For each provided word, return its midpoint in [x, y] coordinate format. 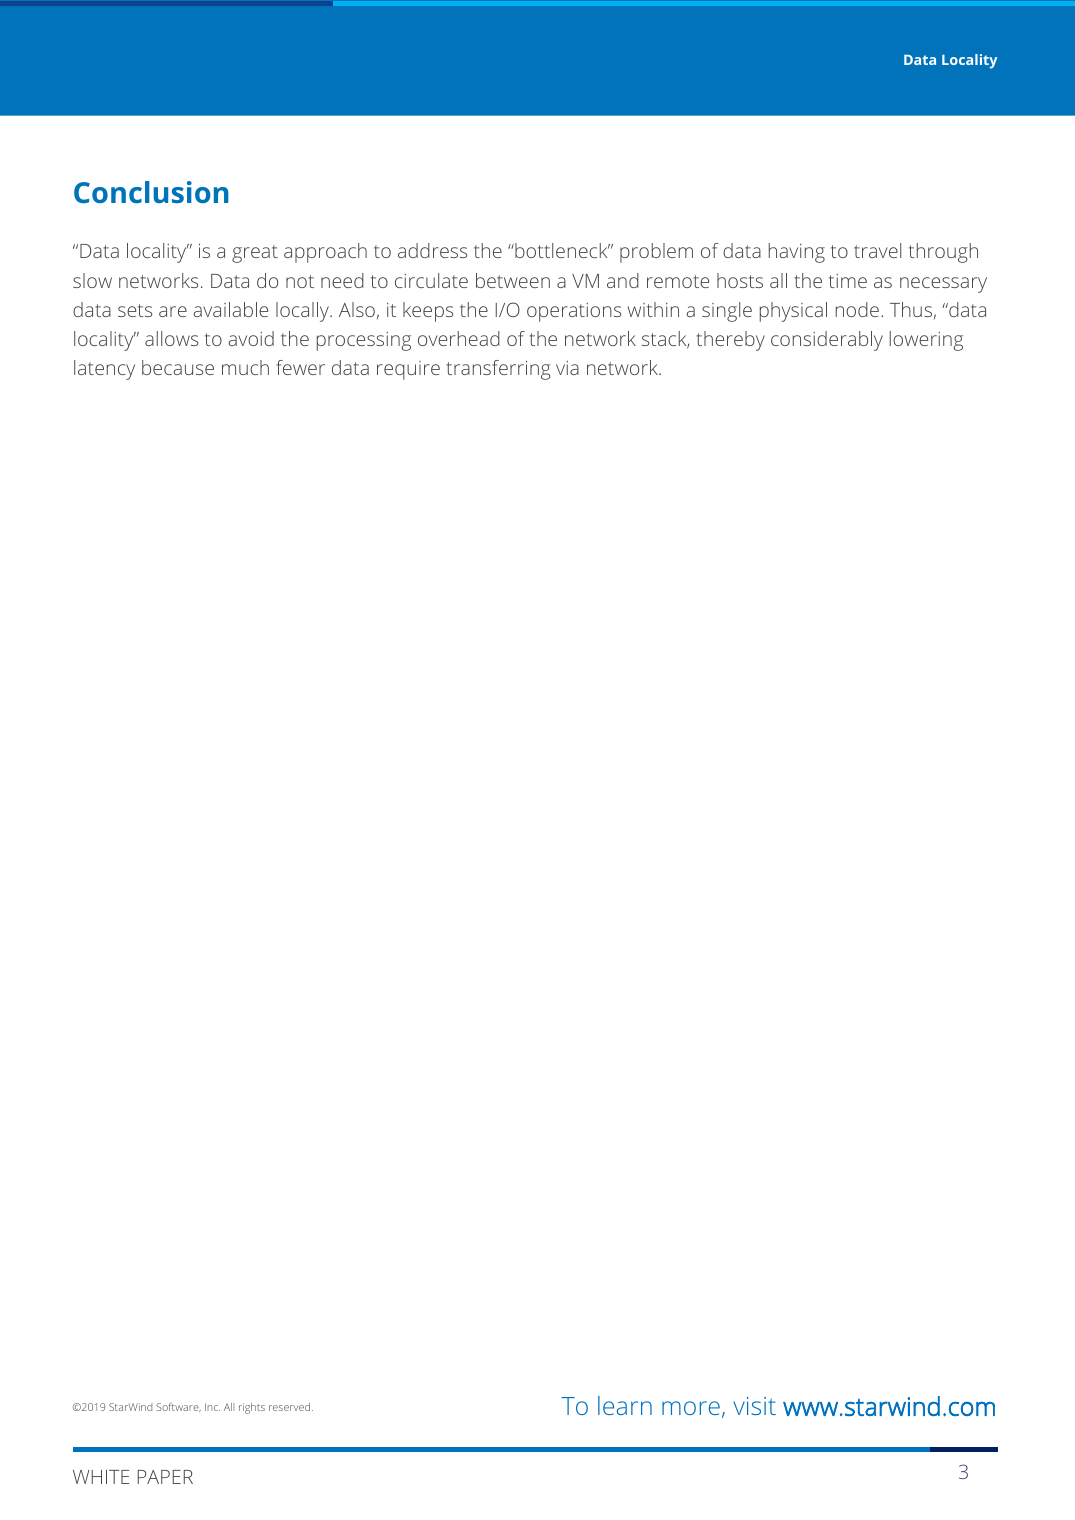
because [178, 367]
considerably [827, 341]
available [231, 309]
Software [179, 1407]
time [848, 281]
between [513, 280]
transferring [498, 370]
